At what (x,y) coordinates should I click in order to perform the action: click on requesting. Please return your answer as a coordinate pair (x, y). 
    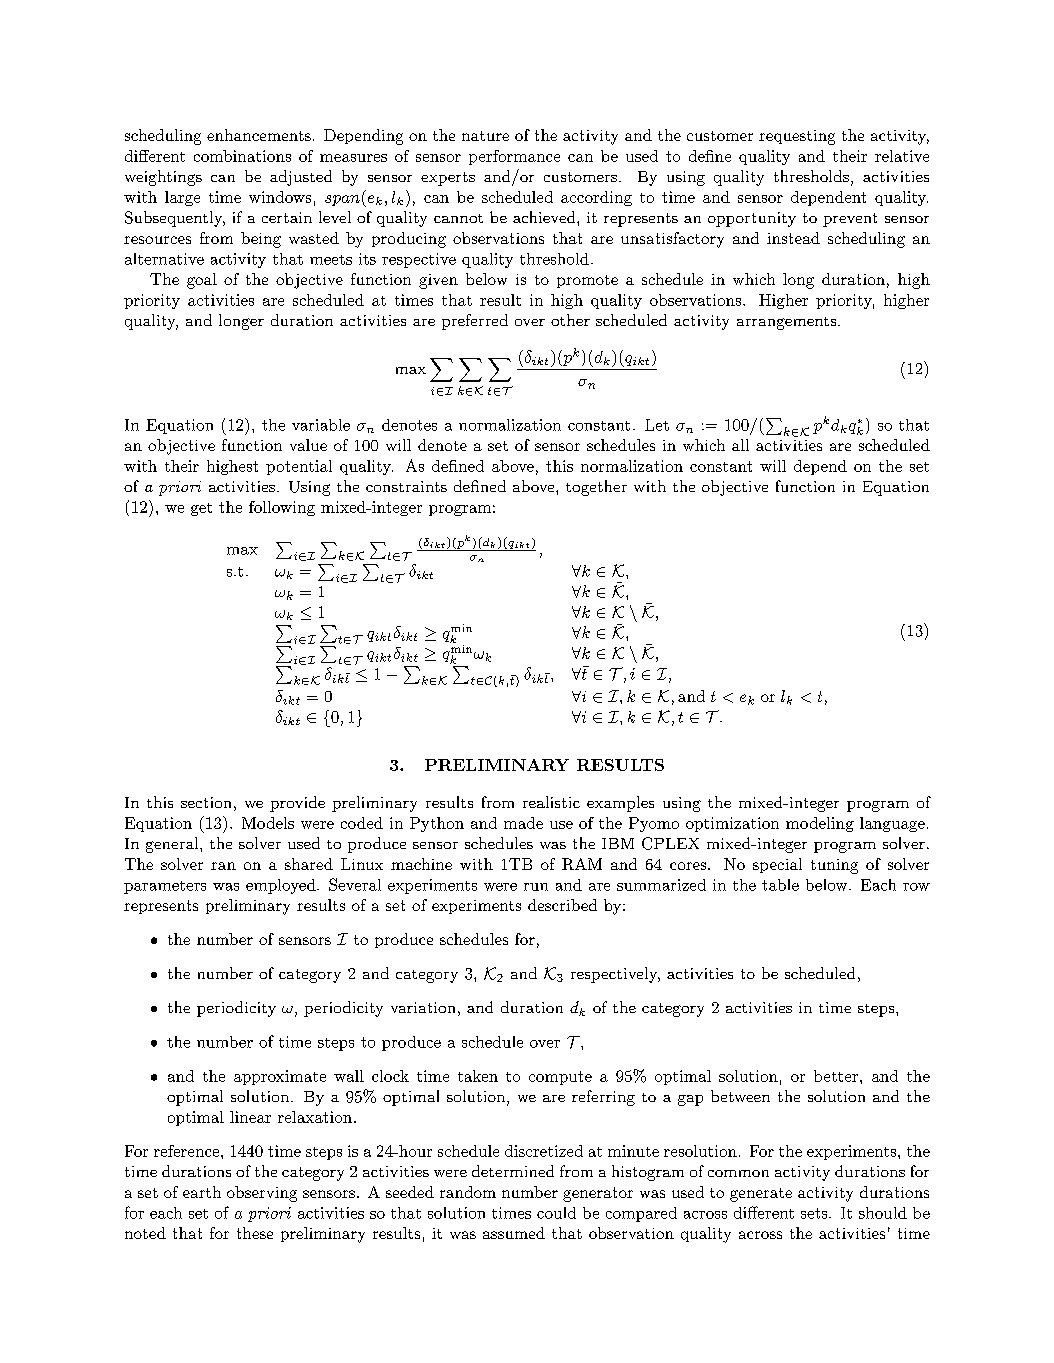
    Looking at the image, I should click on (797, 137).
